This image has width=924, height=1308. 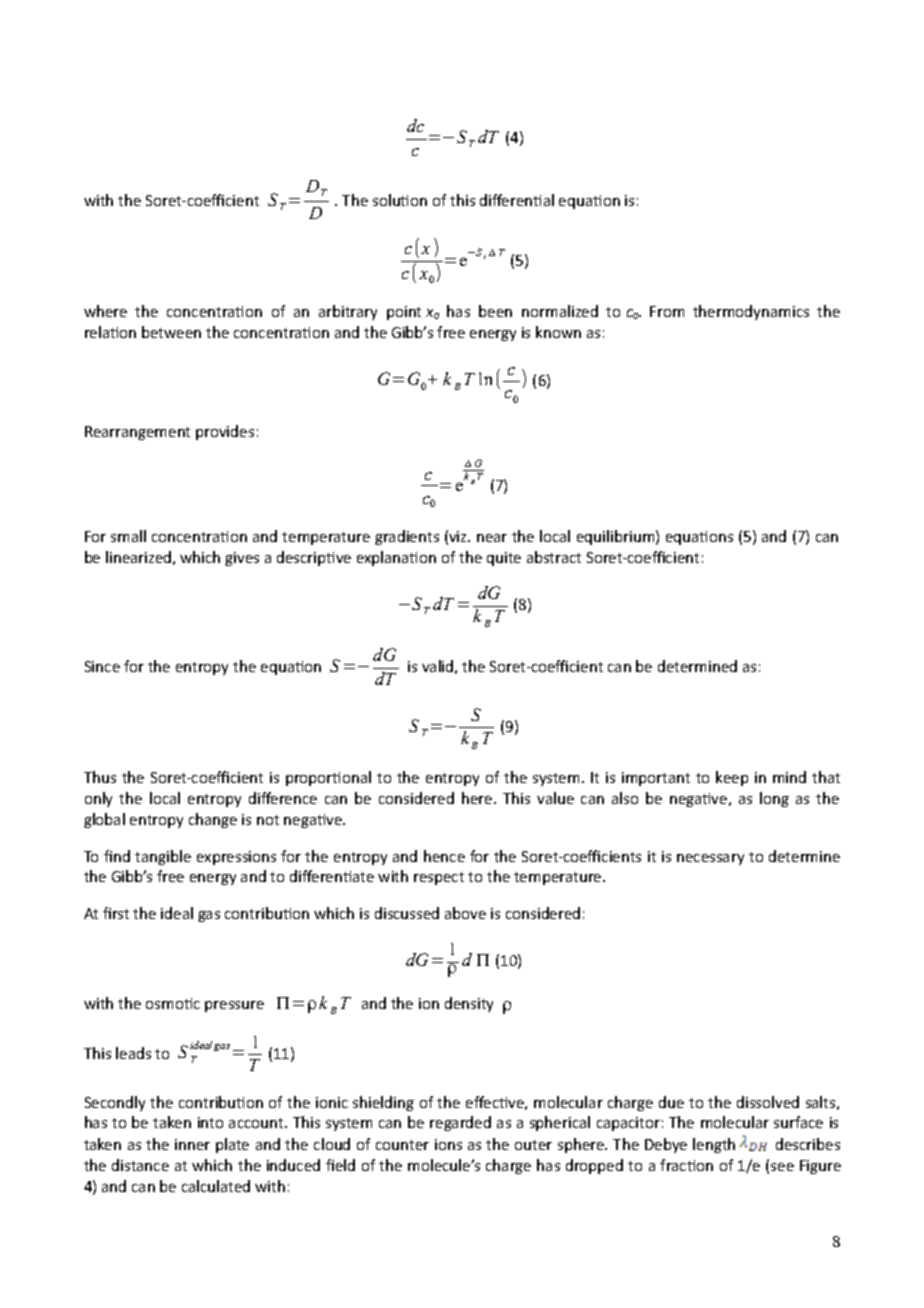 I want to click on first, so click(x=116, y=913).
